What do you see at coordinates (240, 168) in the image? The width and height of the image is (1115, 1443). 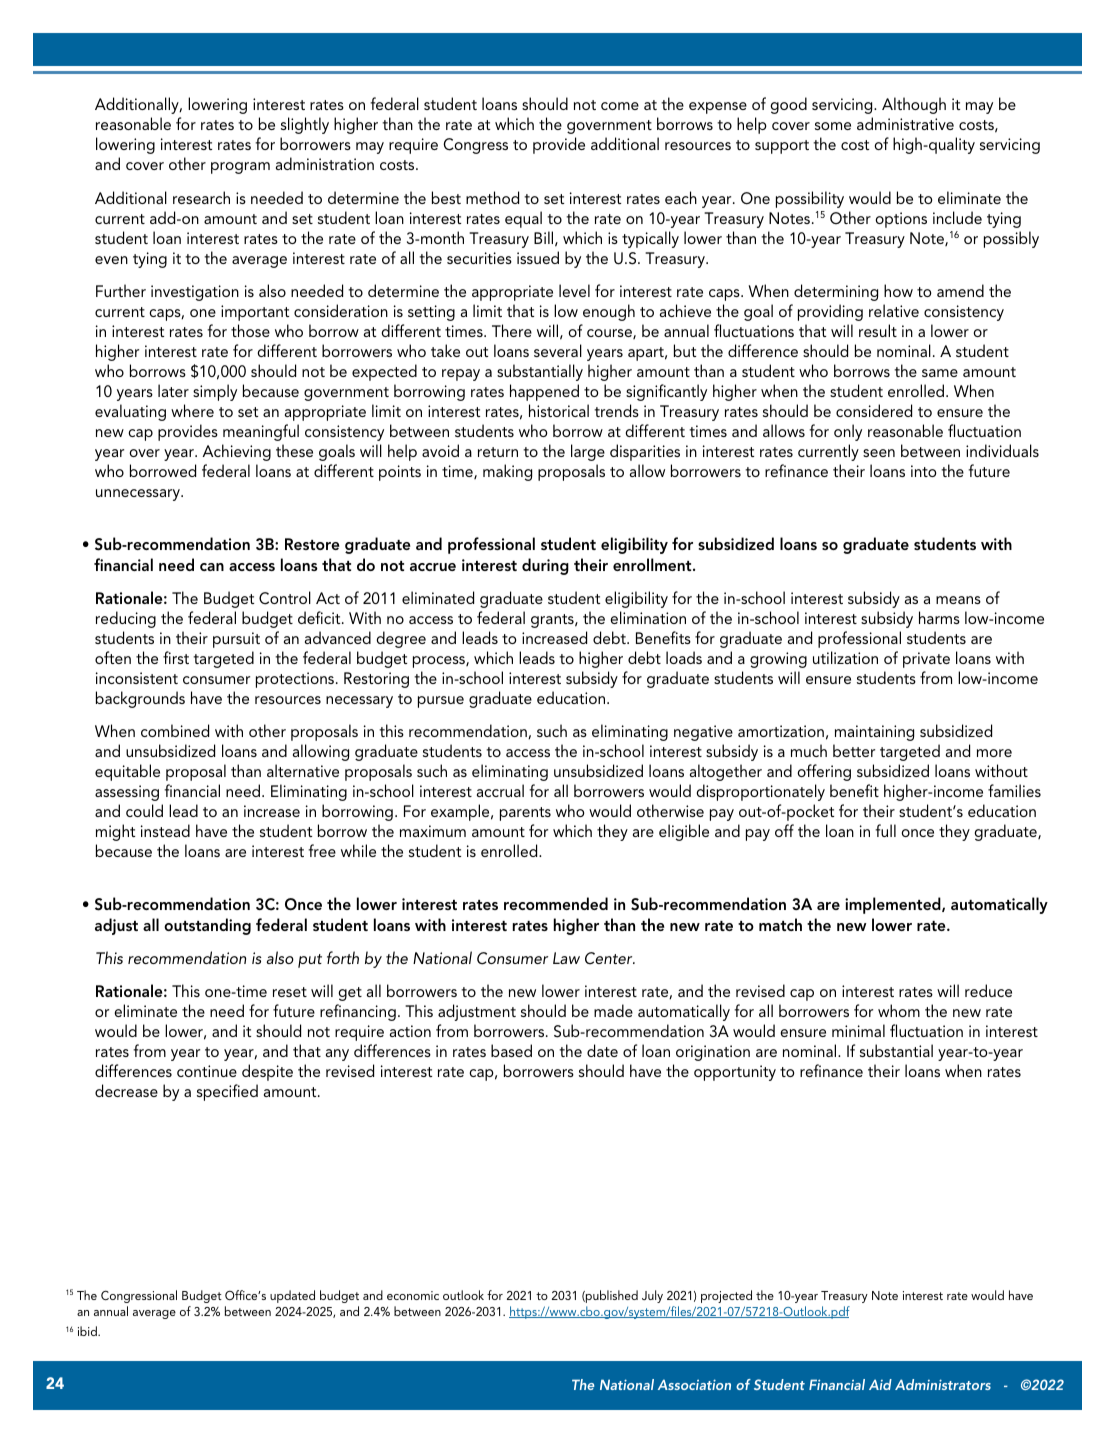 I see `program` at bounding box center [240, 168].
